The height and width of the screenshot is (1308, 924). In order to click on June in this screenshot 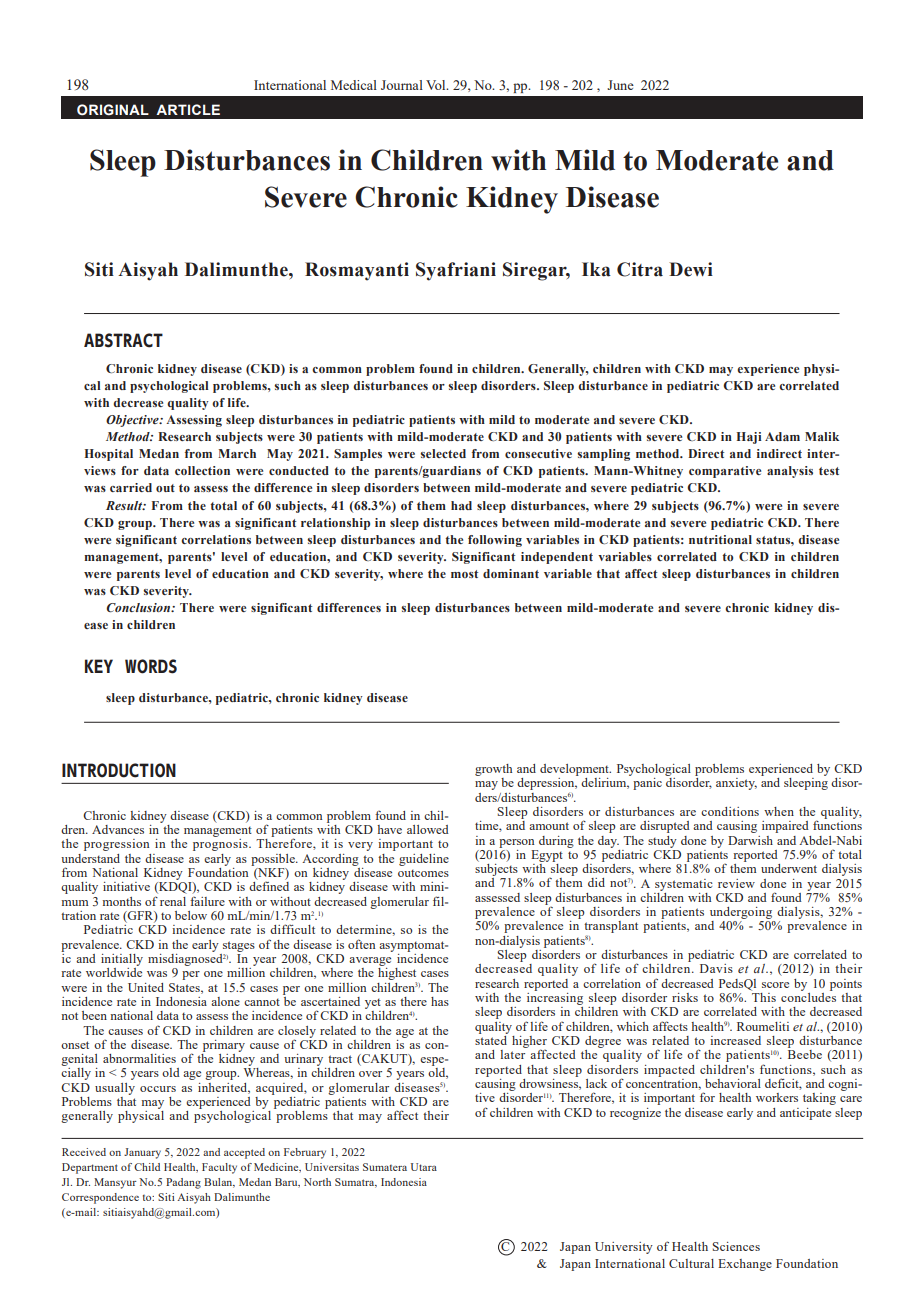, I will do `click(620, 85)`.
